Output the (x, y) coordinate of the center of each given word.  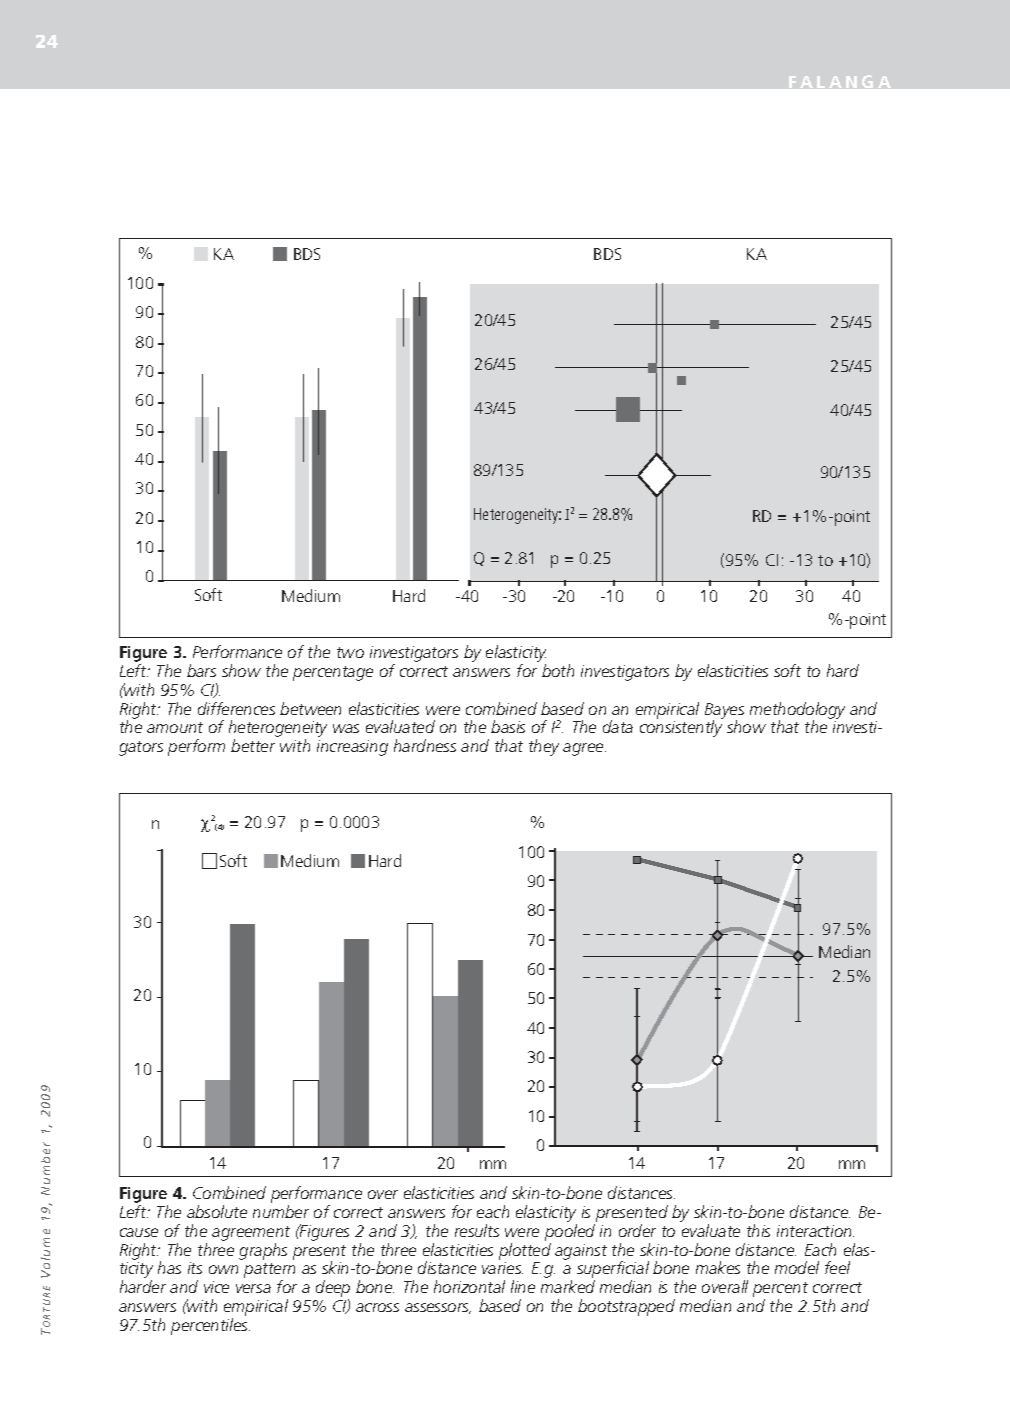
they (544, 747)
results (477, 1230)
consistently (681, 728)
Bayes (724, 712)
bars (201, 670)
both (558, 670)
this (758, 1230)
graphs (263, 1251)
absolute (217, 1211)
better (253, 745)
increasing (352, 748)
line (523, 1286)
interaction (815, 1231)
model (797, 1267)
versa (253, 1288)
